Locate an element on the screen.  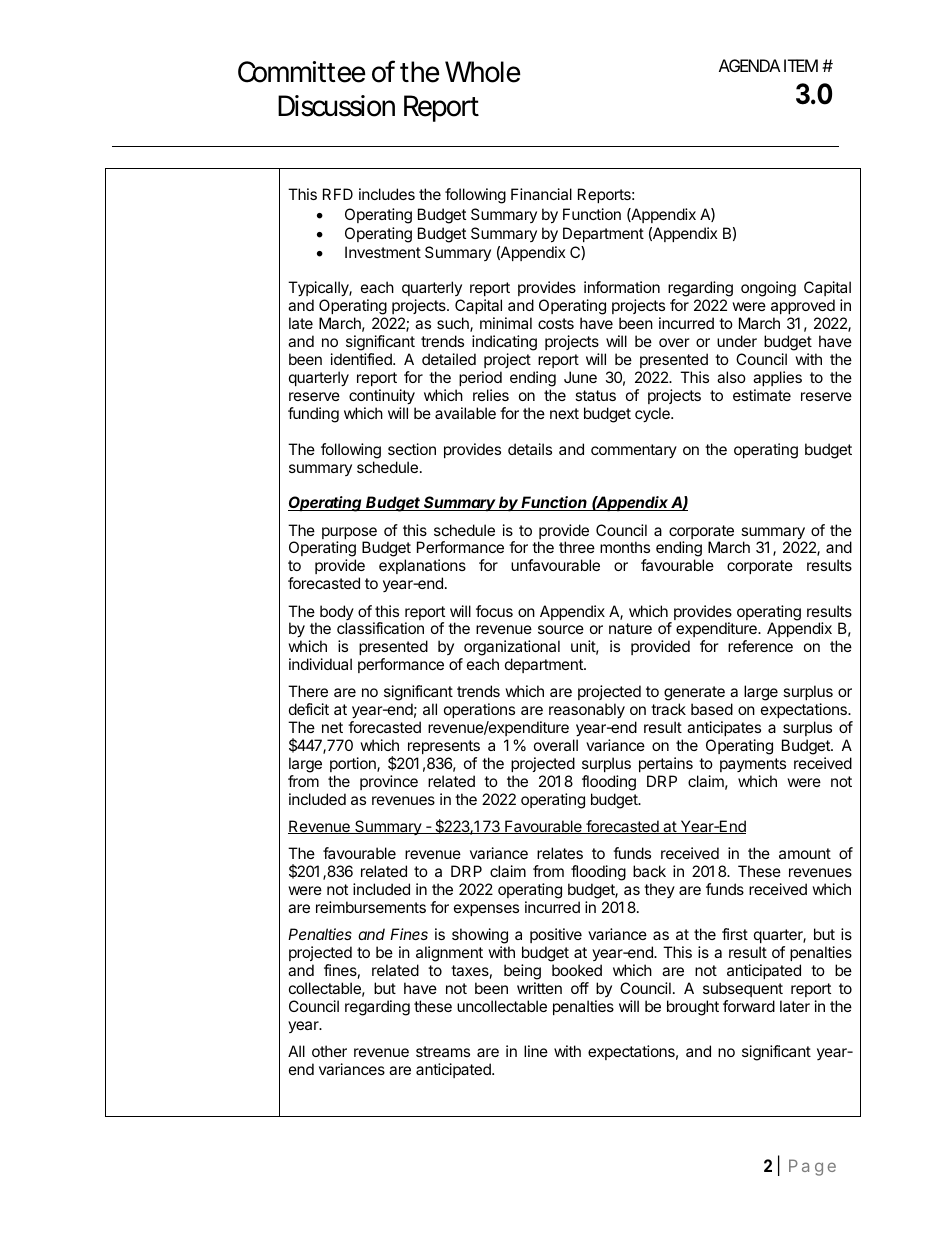
AGENDA is located at coordinates (749, 65).
